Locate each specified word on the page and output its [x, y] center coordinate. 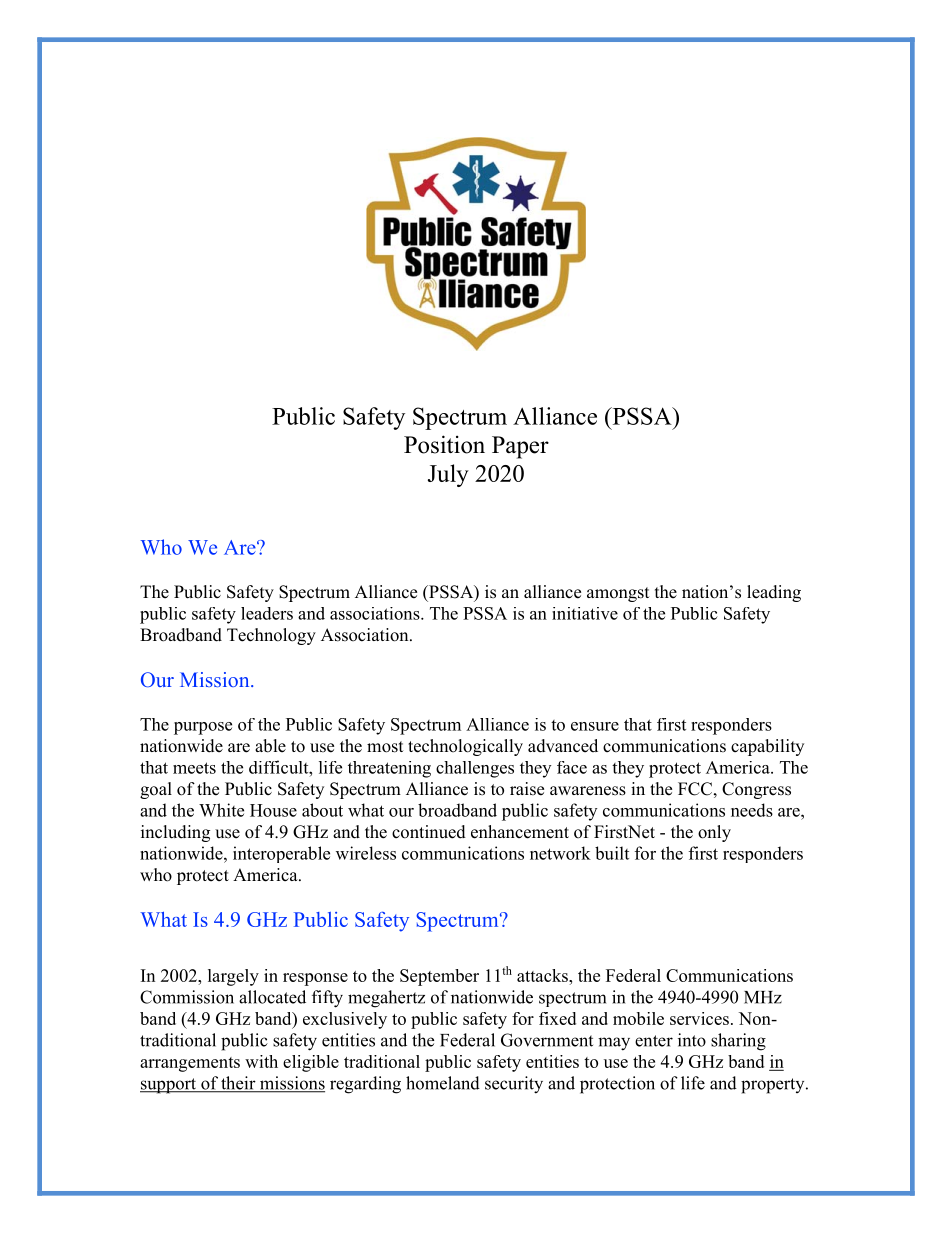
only [714, 833]
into [692, 1040]
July [448, 475]
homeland [443, 1083]
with [261, 1061]
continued [429, 832]
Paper [520, 447]
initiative [585, 613]
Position [444, 444]
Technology [271, 636]
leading [774, 593]
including [175, 833]
